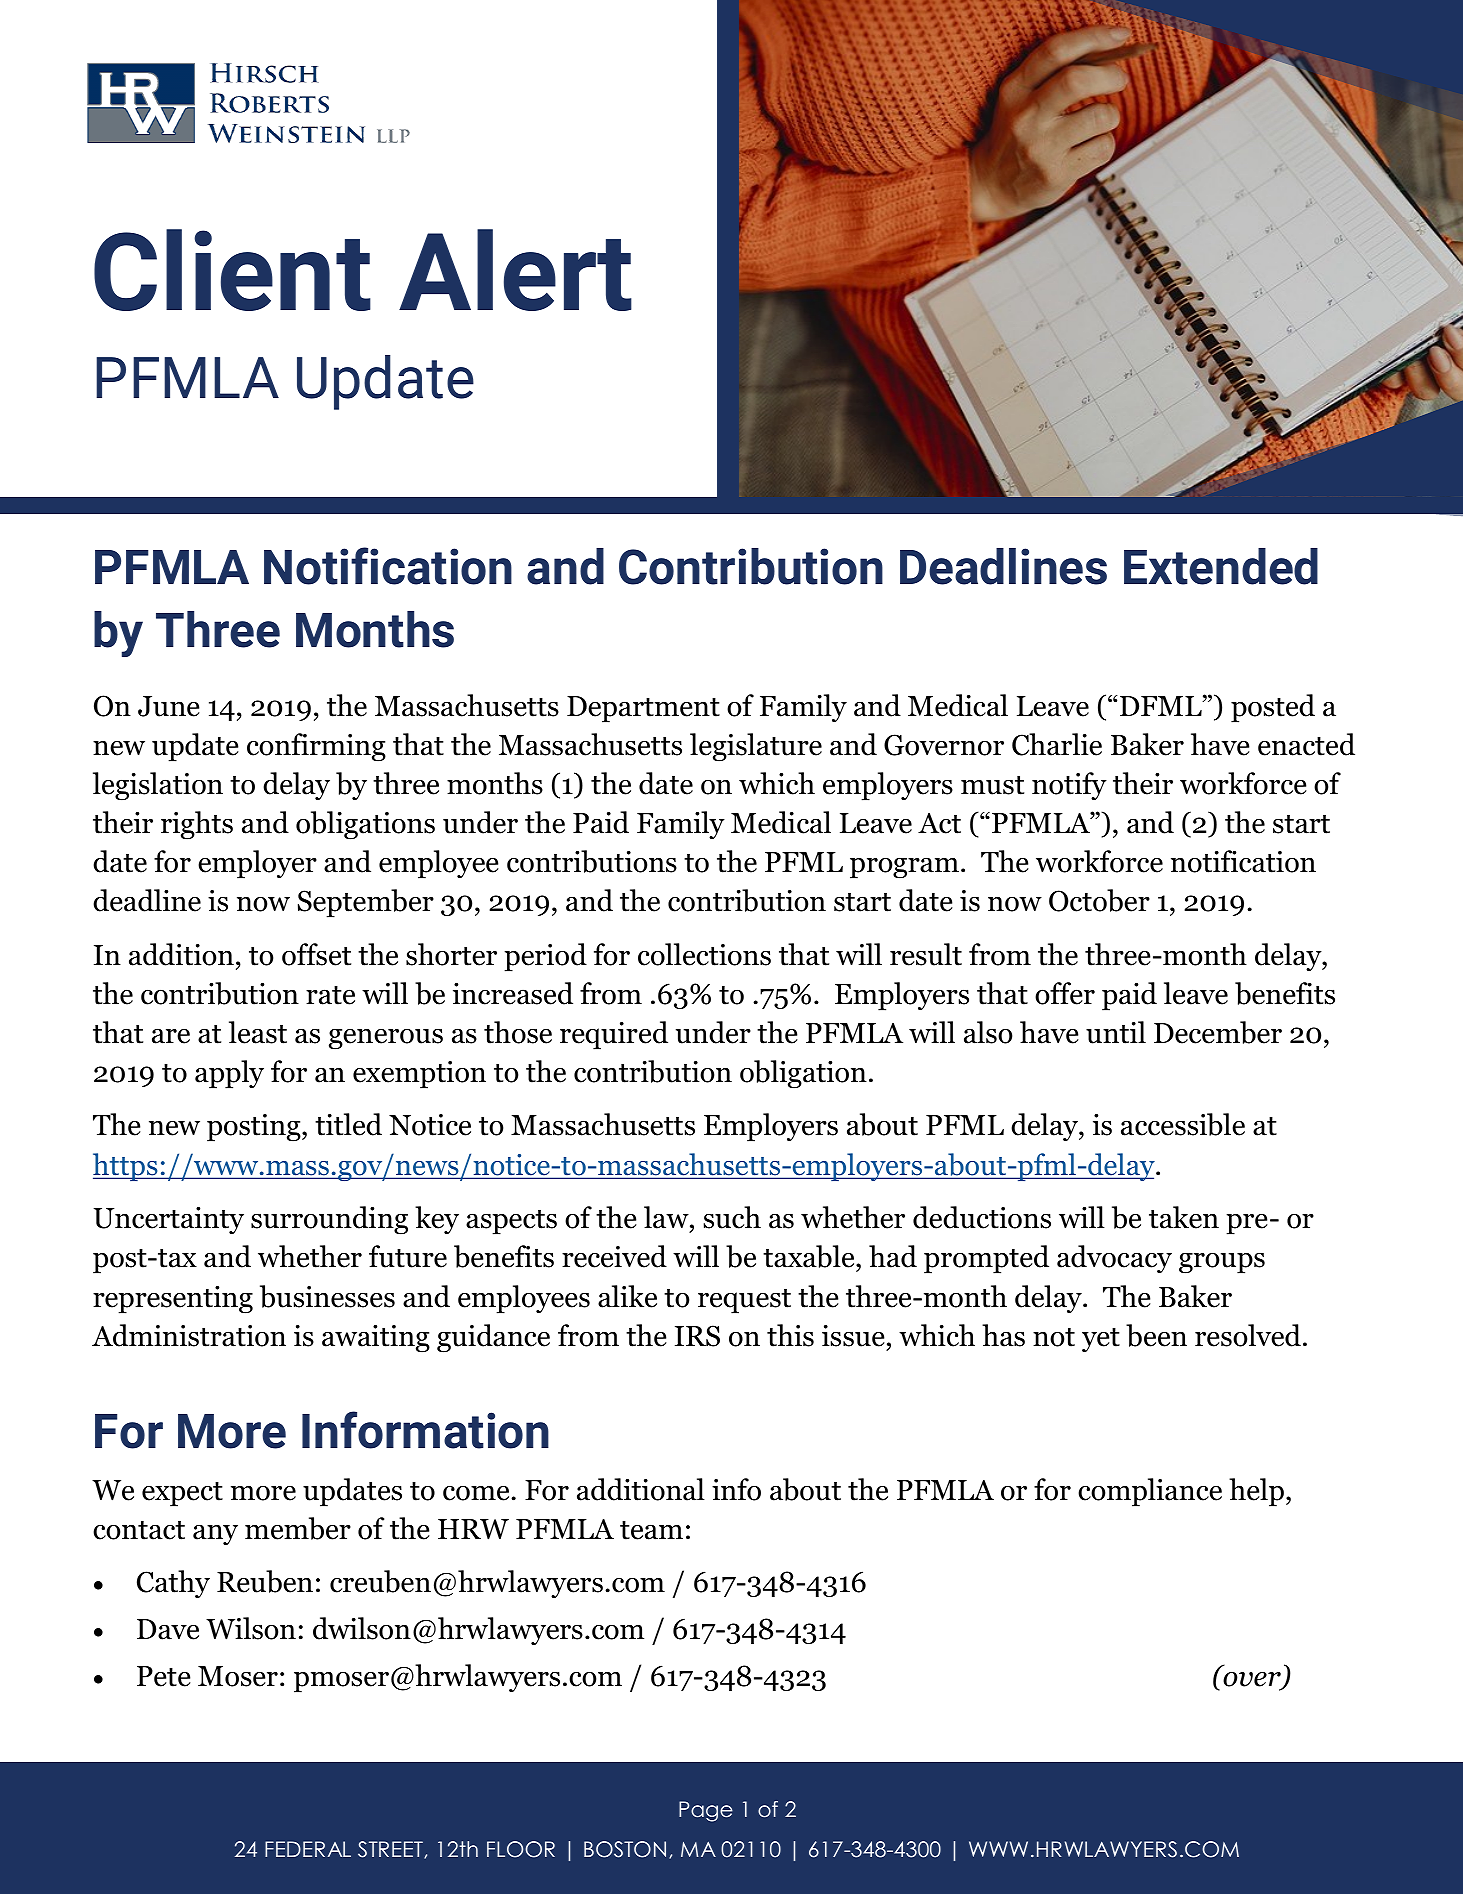  What do you see at coordinates (614, 1035) in the page?
I see `required` at bounding box center [614, 1035].
